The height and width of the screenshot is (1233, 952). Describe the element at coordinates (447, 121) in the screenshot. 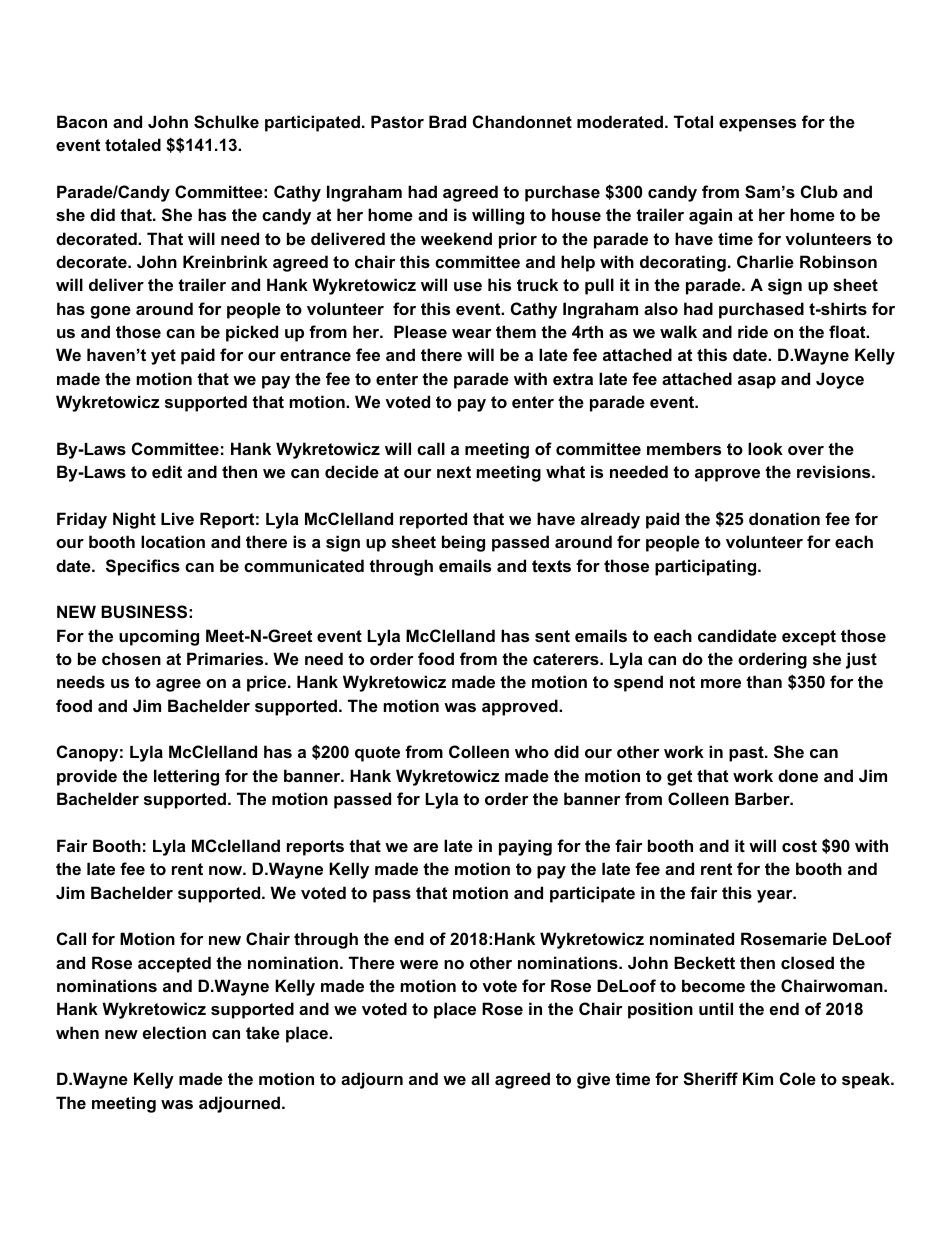

I see `Brad` at that location.
